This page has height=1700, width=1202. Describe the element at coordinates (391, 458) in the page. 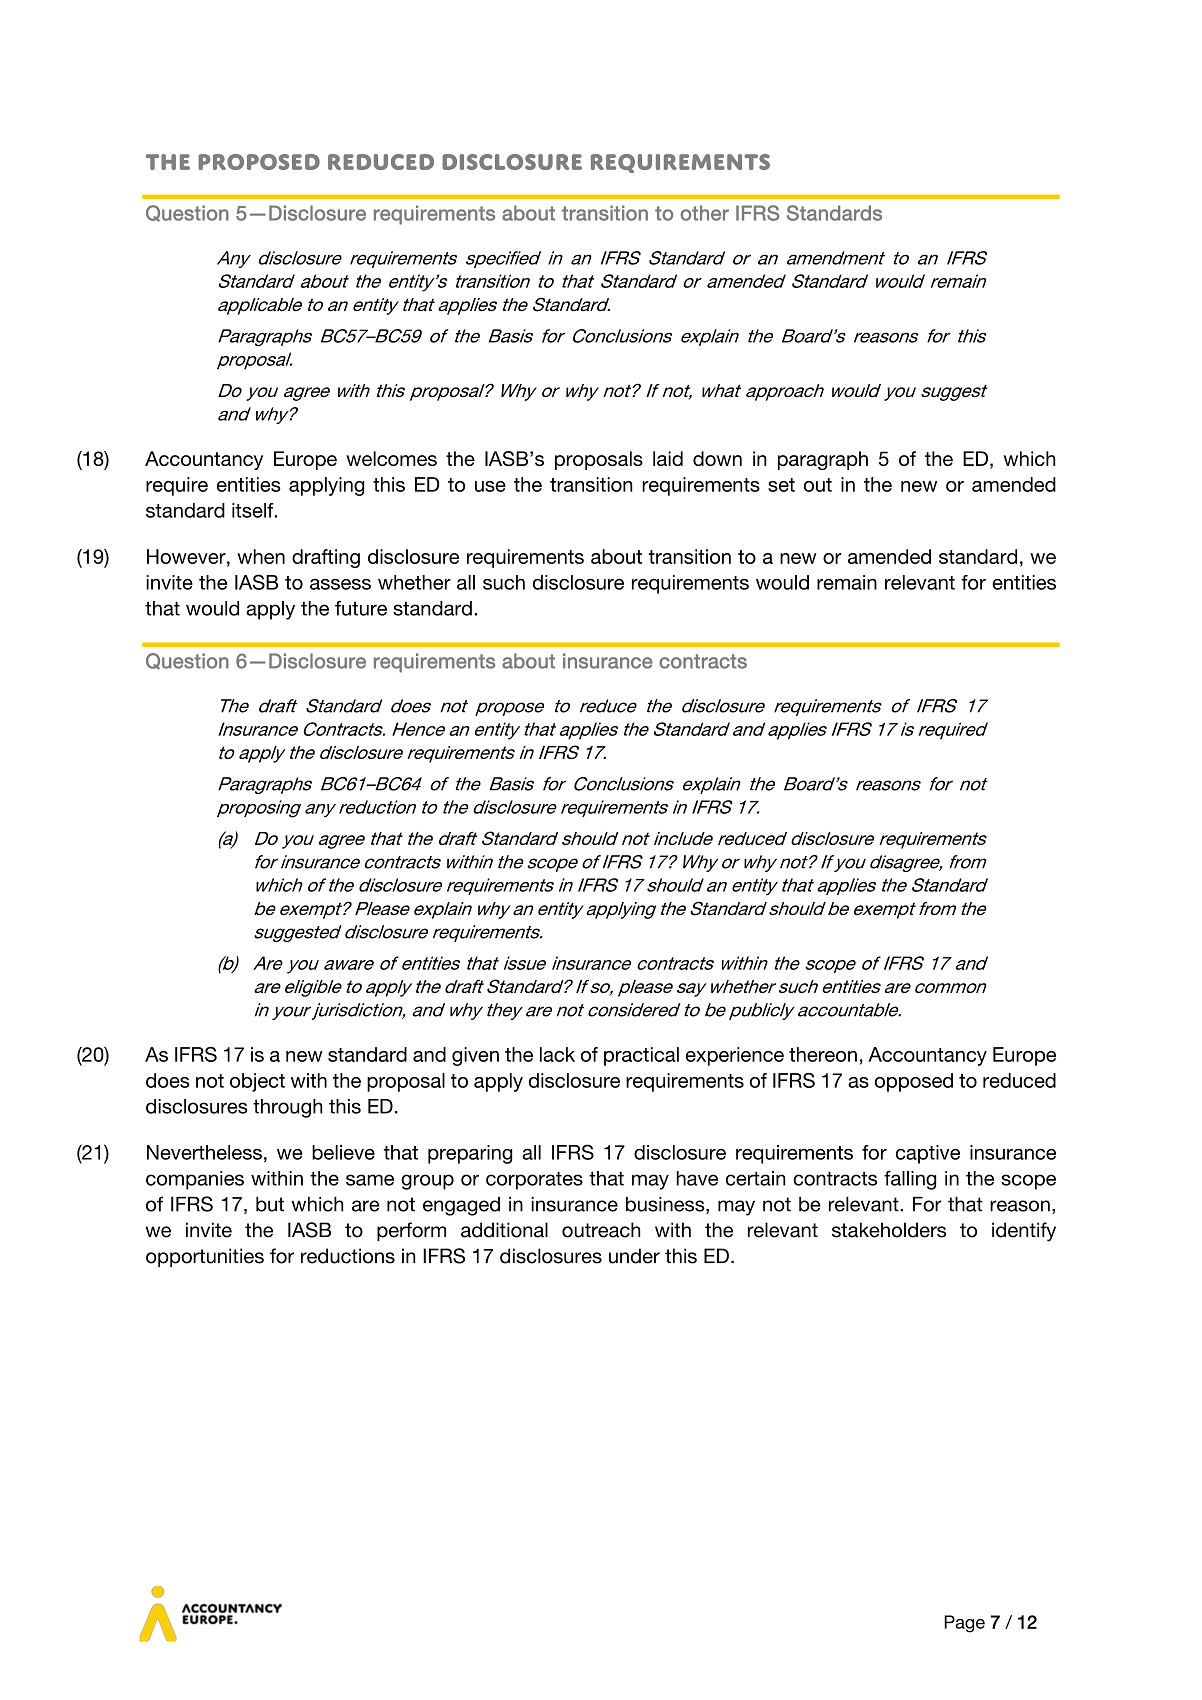

I see `welcomes` at that location.
